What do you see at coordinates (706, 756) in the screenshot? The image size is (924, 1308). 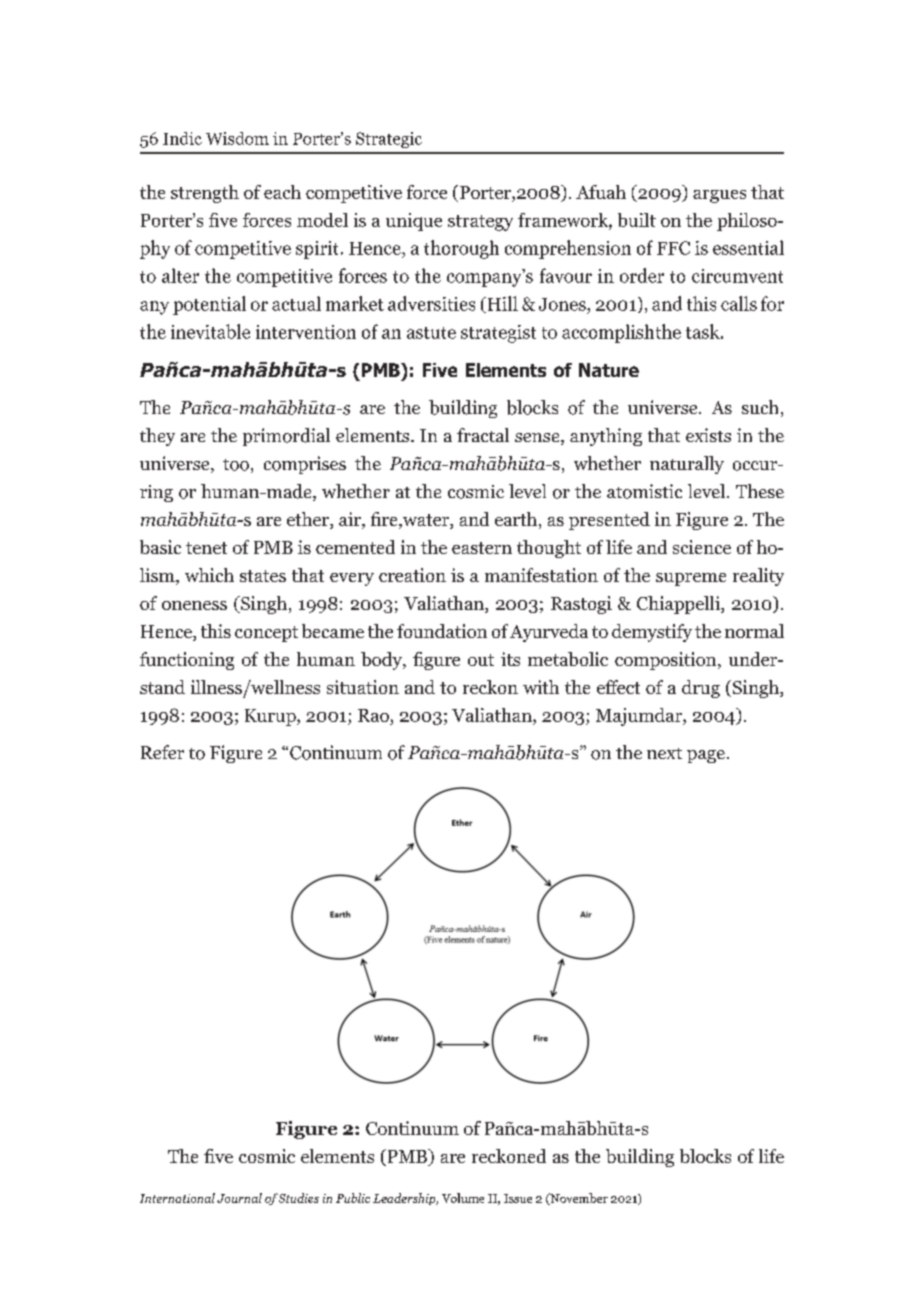 I see `page` at bounding box center [706, 756].
